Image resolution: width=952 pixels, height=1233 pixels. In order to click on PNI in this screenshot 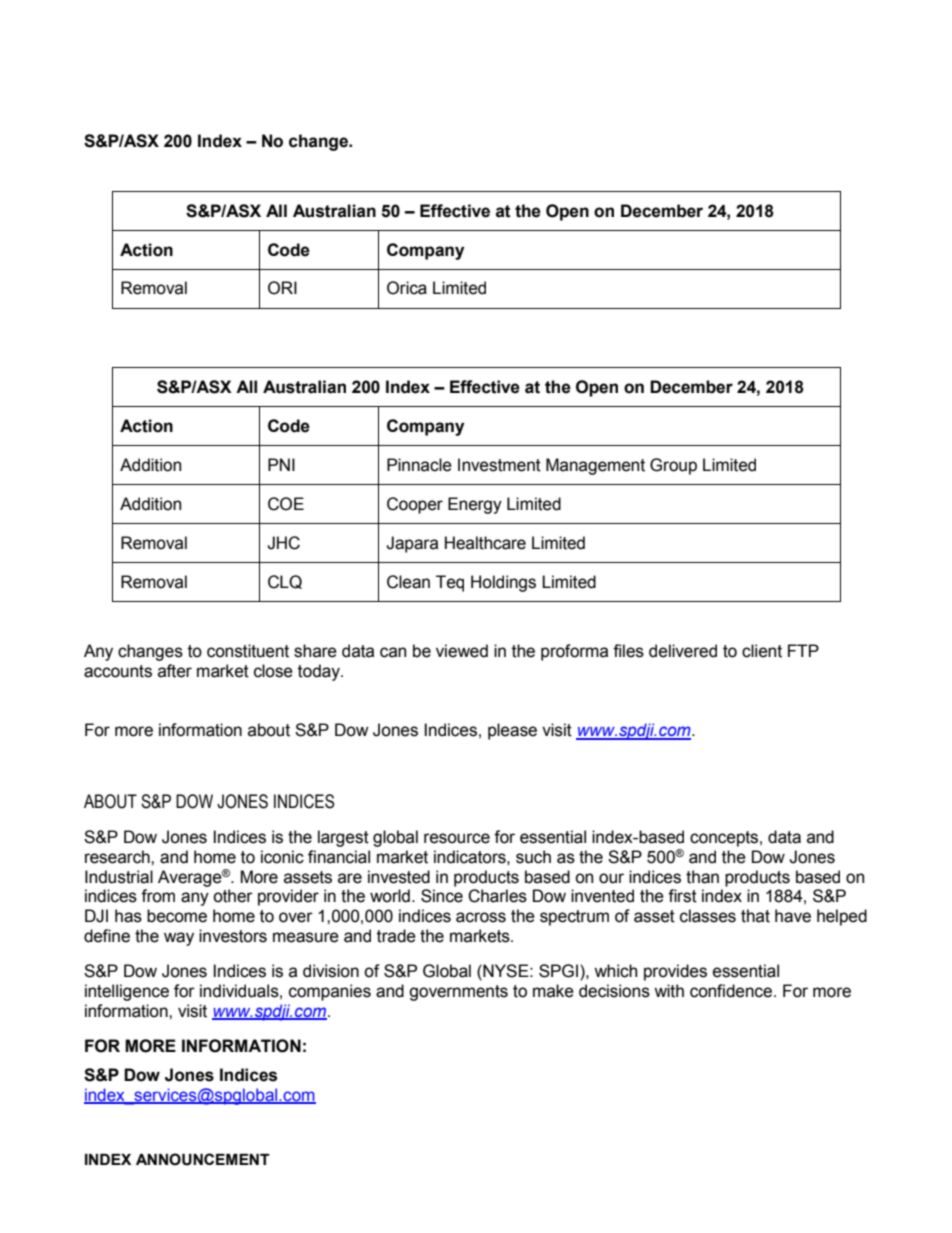, I will do `click(281, 464)`.
